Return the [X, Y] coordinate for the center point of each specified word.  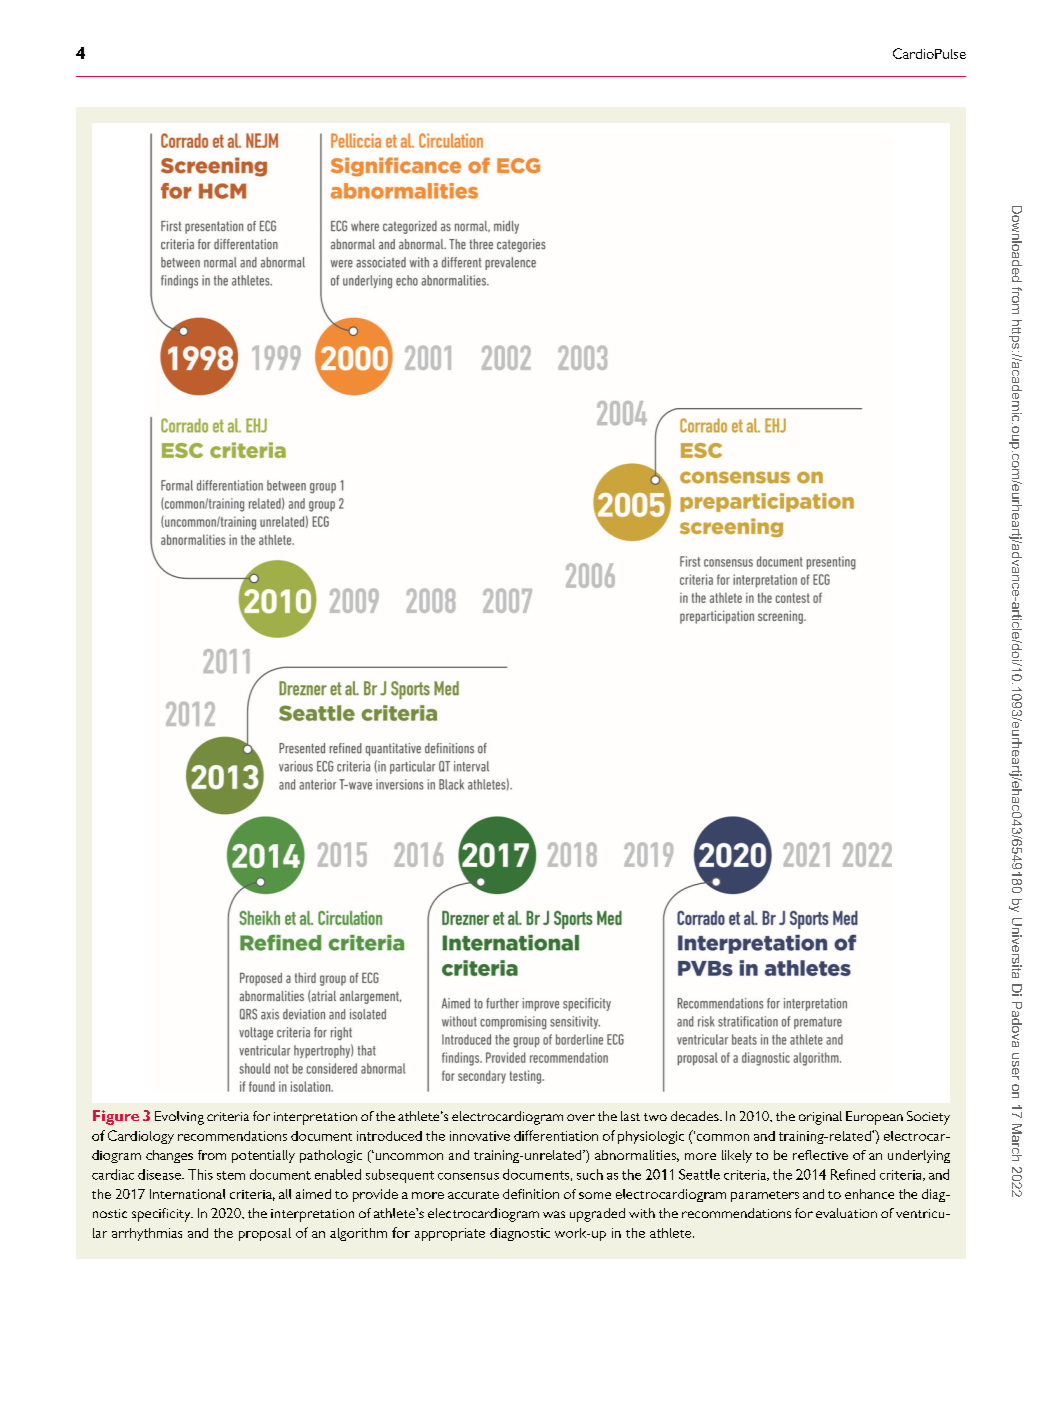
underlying [919, 1156]
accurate [473, 1195]
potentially [263, 1156]
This [200, 1174]
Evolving [179, 1118]
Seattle [699, 1174]
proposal [265, 1234]
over [581, 1117]
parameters [765, 1196]
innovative [480, 1136]
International [187, 1194]
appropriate [450, 1234]
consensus [468, 1176]
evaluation [846, 1213]
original [820, 1118]
